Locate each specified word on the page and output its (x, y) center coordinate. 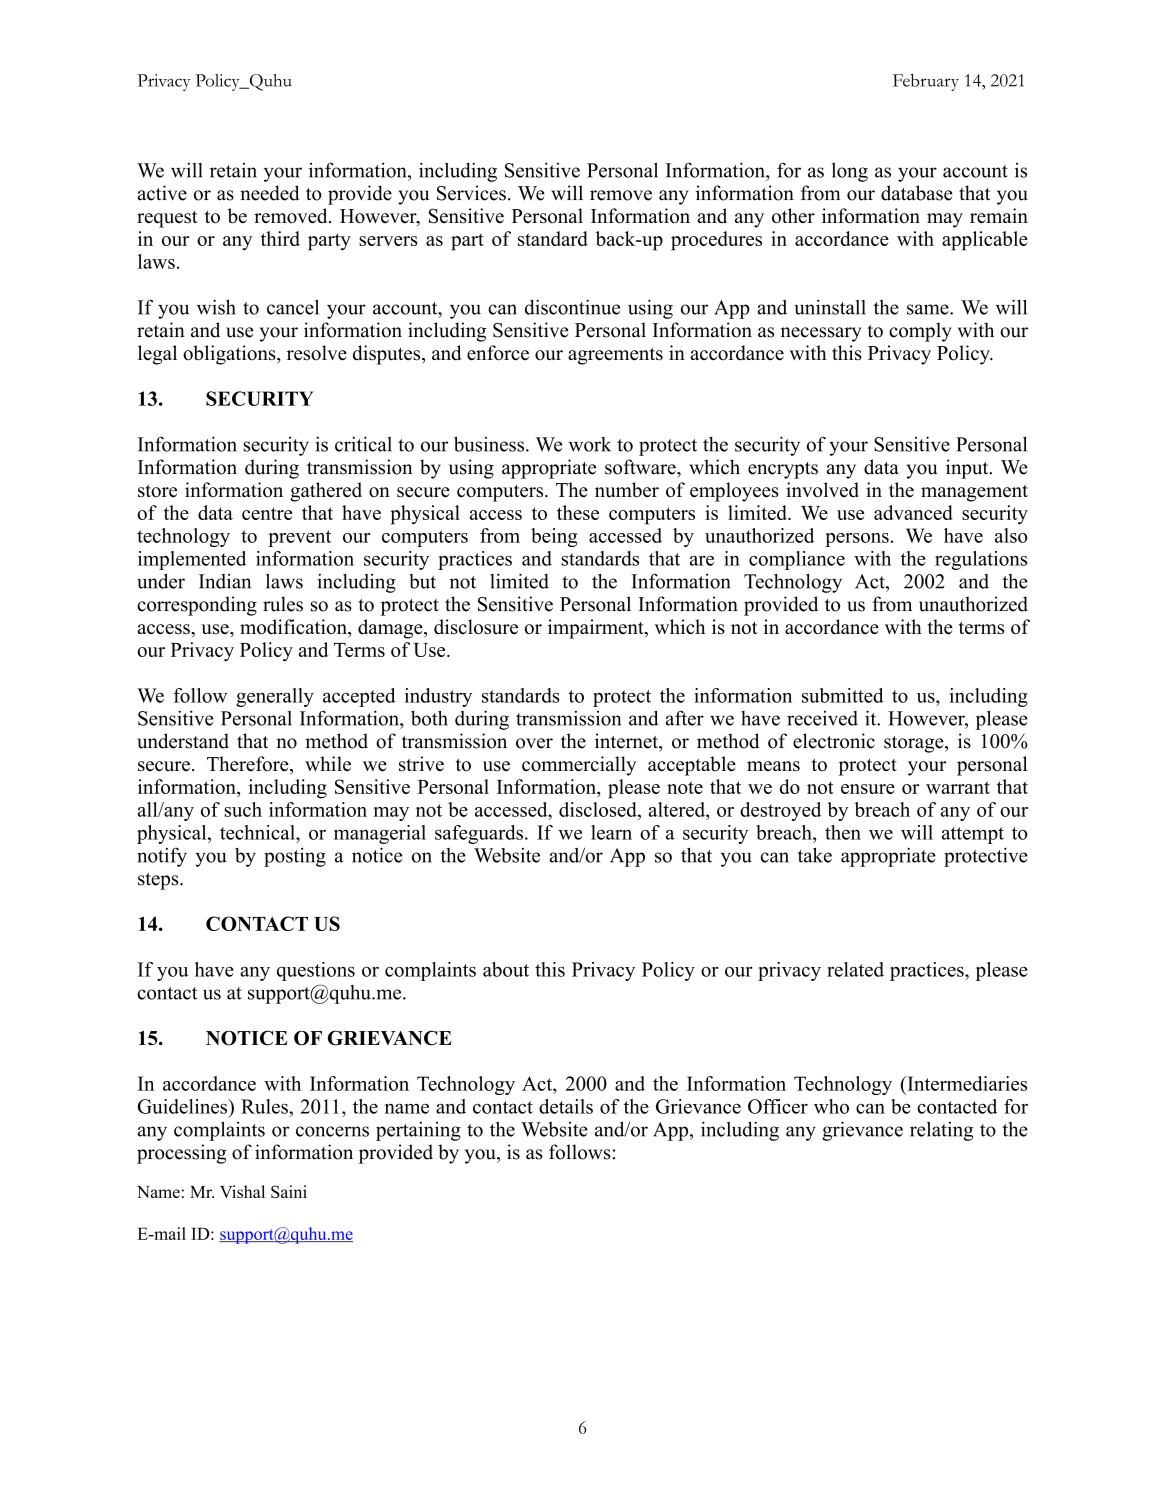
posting (295, 857)
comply (920, 332)
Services (471, 193)
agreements (615, 356)
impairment (597, 629)
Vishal (242, 1191)
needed (269, 193)
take (815, 855)
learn (611, 832)
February (926, 82)
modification (294, 627)
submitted (843, 695)
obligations (230, 355)
